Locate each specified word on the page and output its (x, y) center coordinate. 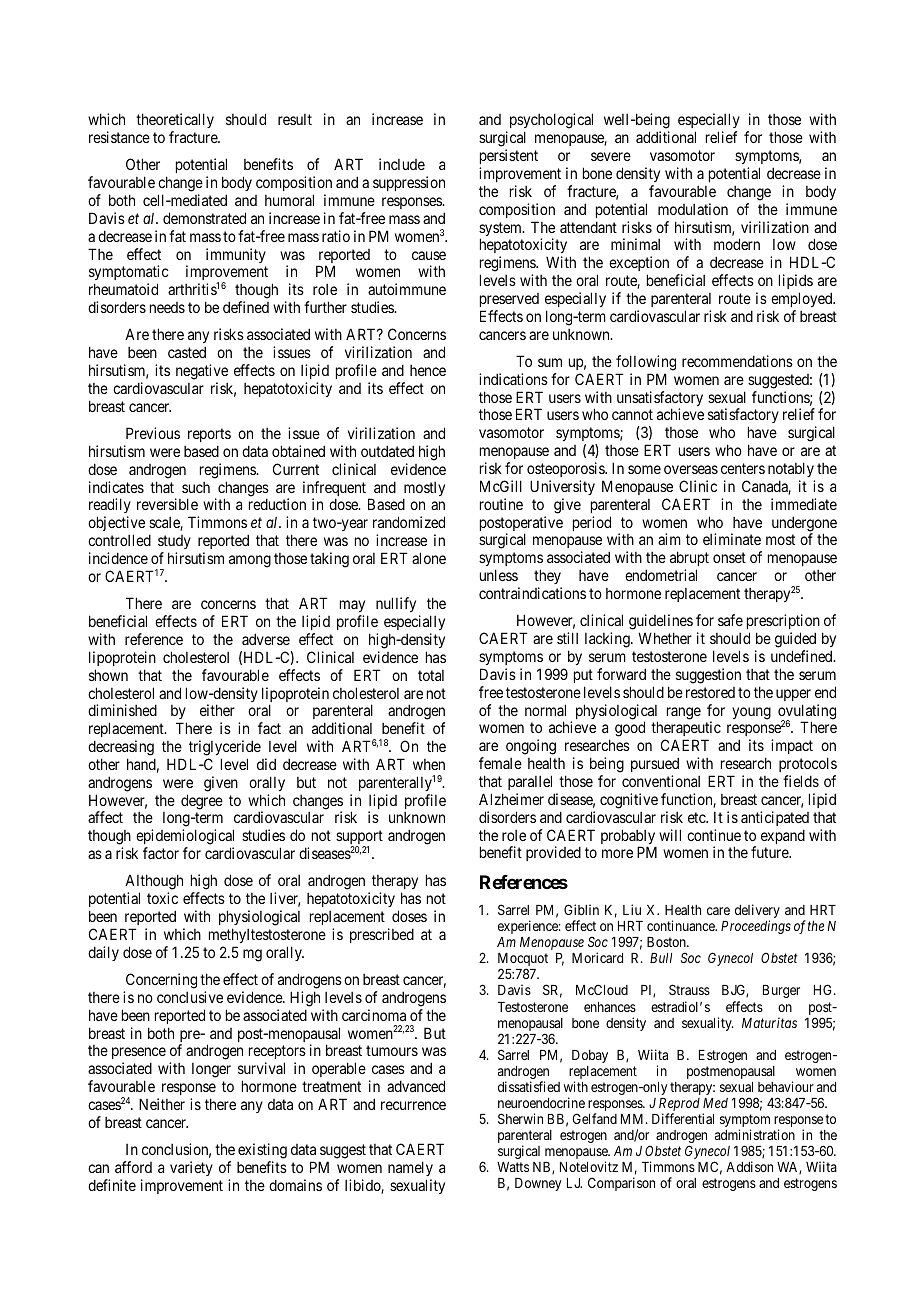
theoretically (175, 122)
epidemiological (185, 838)
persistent (509, 156)
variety (191, 1168)
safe (730, 620)
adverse (266, 639)
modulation (693, 209)
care (718, 911)
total (431, 675)
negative (202, 373)
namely (410, 1168)
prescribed (382, 935)
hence (428, 370)
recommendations (737, 361)
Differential (683, 1118)
